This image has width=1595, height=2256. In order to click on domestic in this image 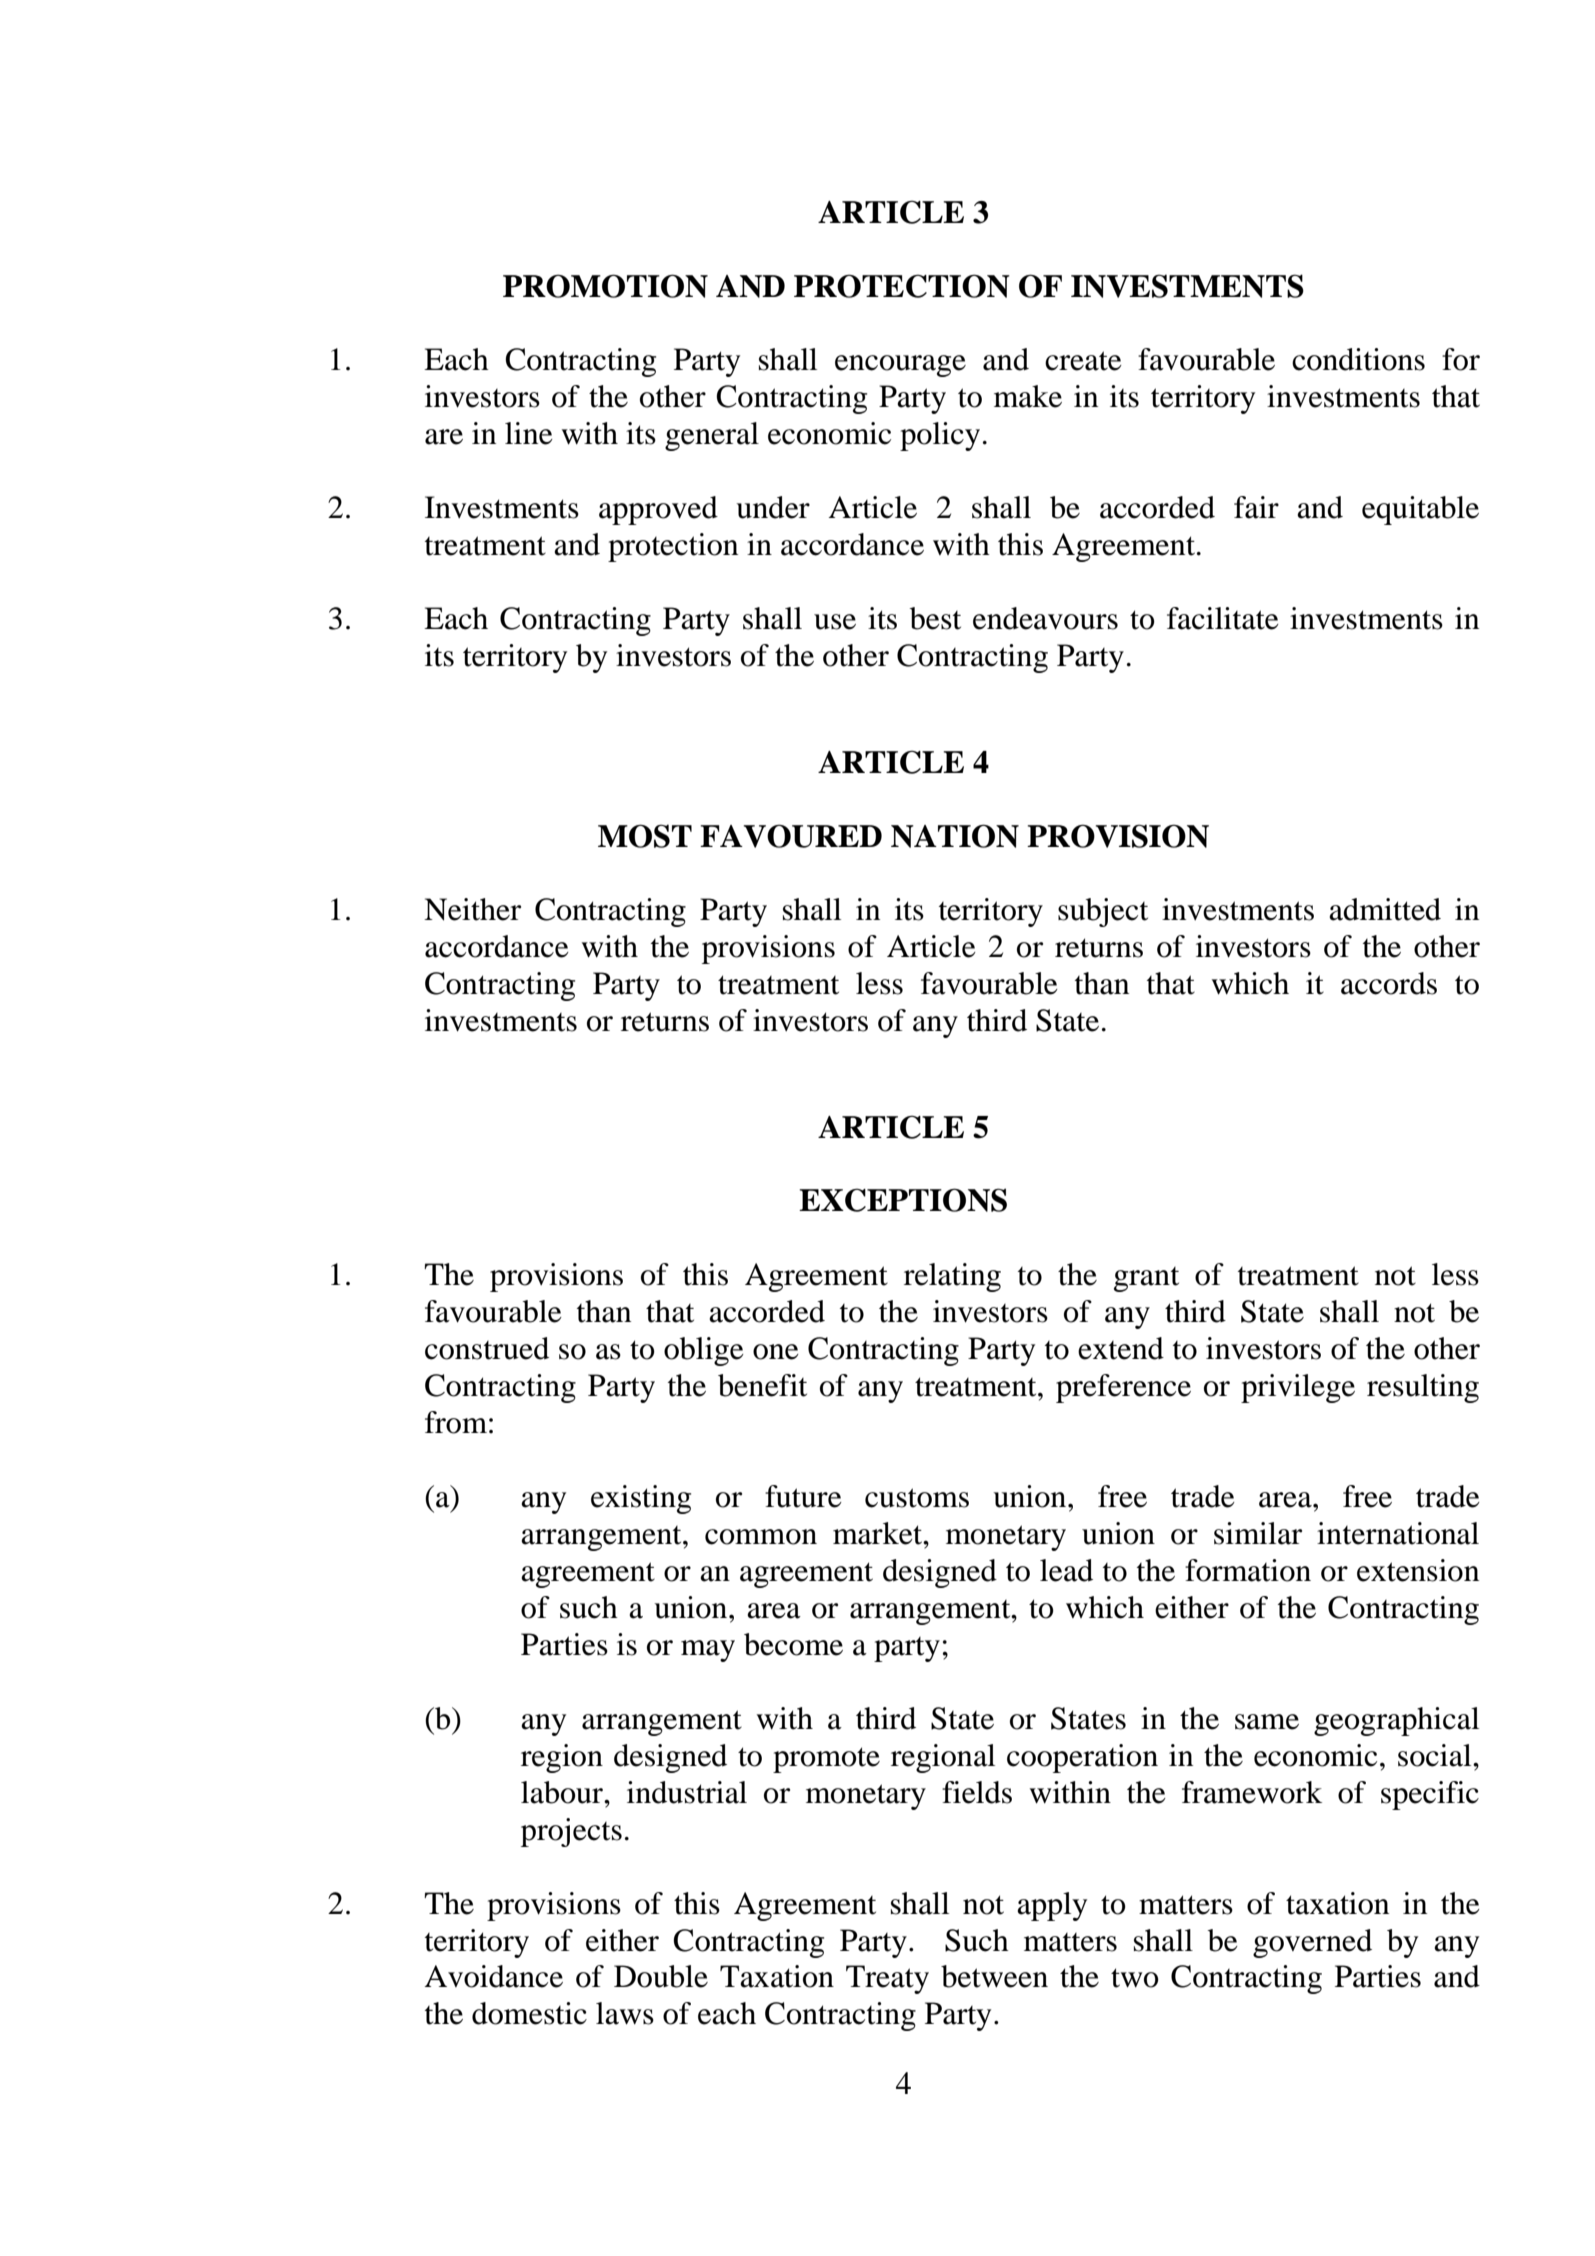, I will do `click(529, 2013)`.
